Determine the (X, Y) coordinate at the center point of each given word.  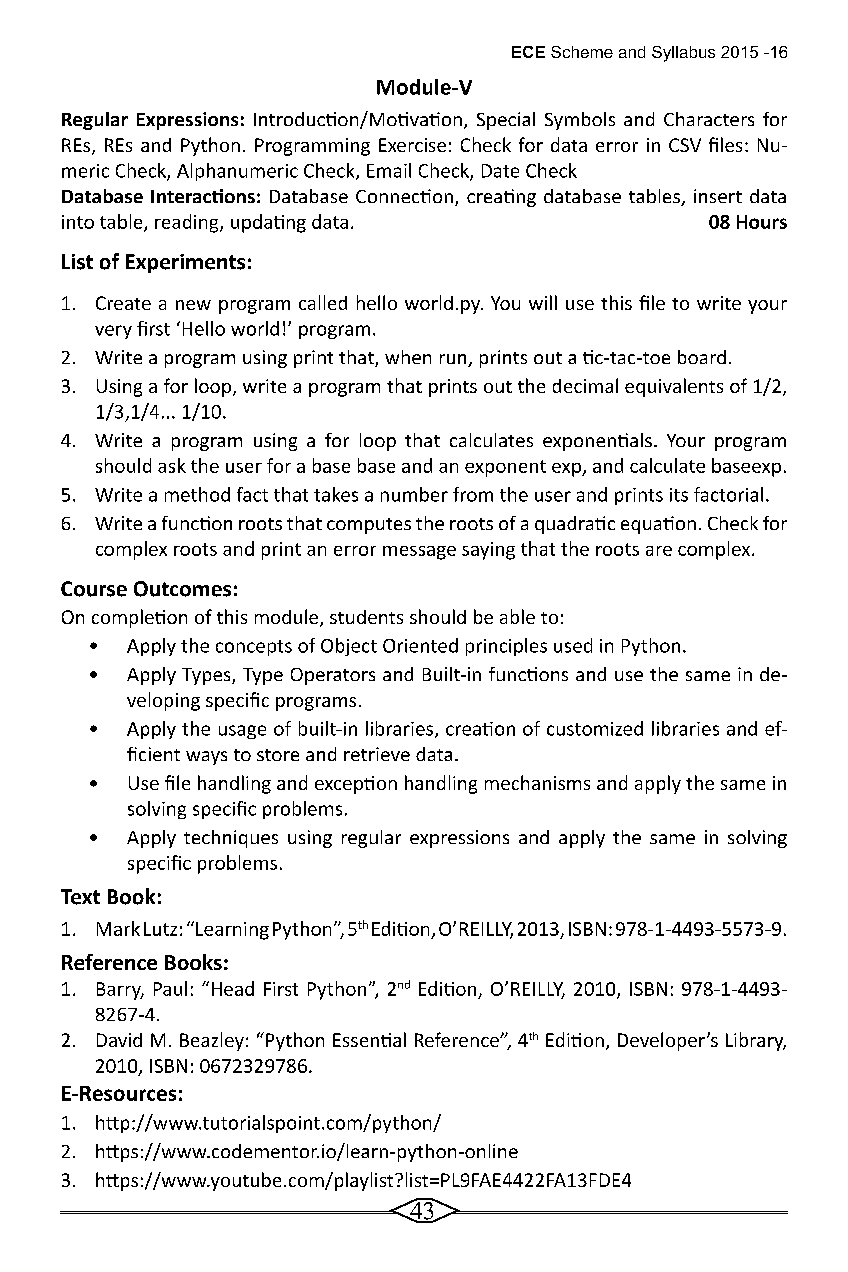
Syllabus (683, 54)
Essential (369, 1039)
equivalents (674, 387)
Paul (170, 988)
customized (595, 728)
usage (242, 732)
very (113, 332)
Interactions (203, 196)
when (408, 357)
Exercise (412, 145)
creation (480, 729)
